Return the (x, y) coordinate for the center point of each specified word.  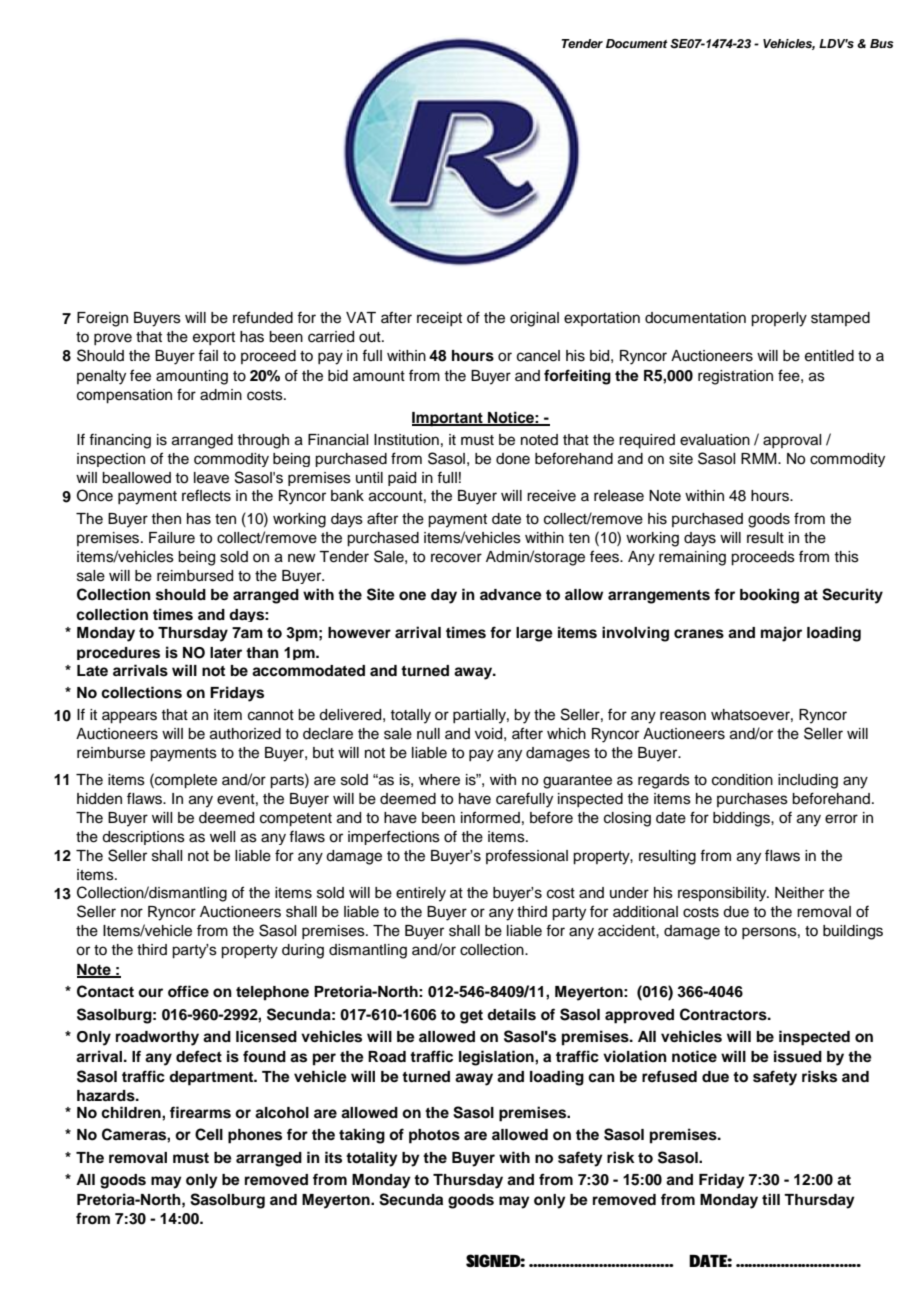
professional (527, 856)
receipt (439, 319)
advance (511, 595)
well (222, 837)
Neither (799, 893)
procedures (118, 653)
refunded (263, 317)
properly (779, 319)
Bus (882, 43)
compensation (124, 396)
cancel (538, 356)
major (781, 634)
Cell (209, 1134)
